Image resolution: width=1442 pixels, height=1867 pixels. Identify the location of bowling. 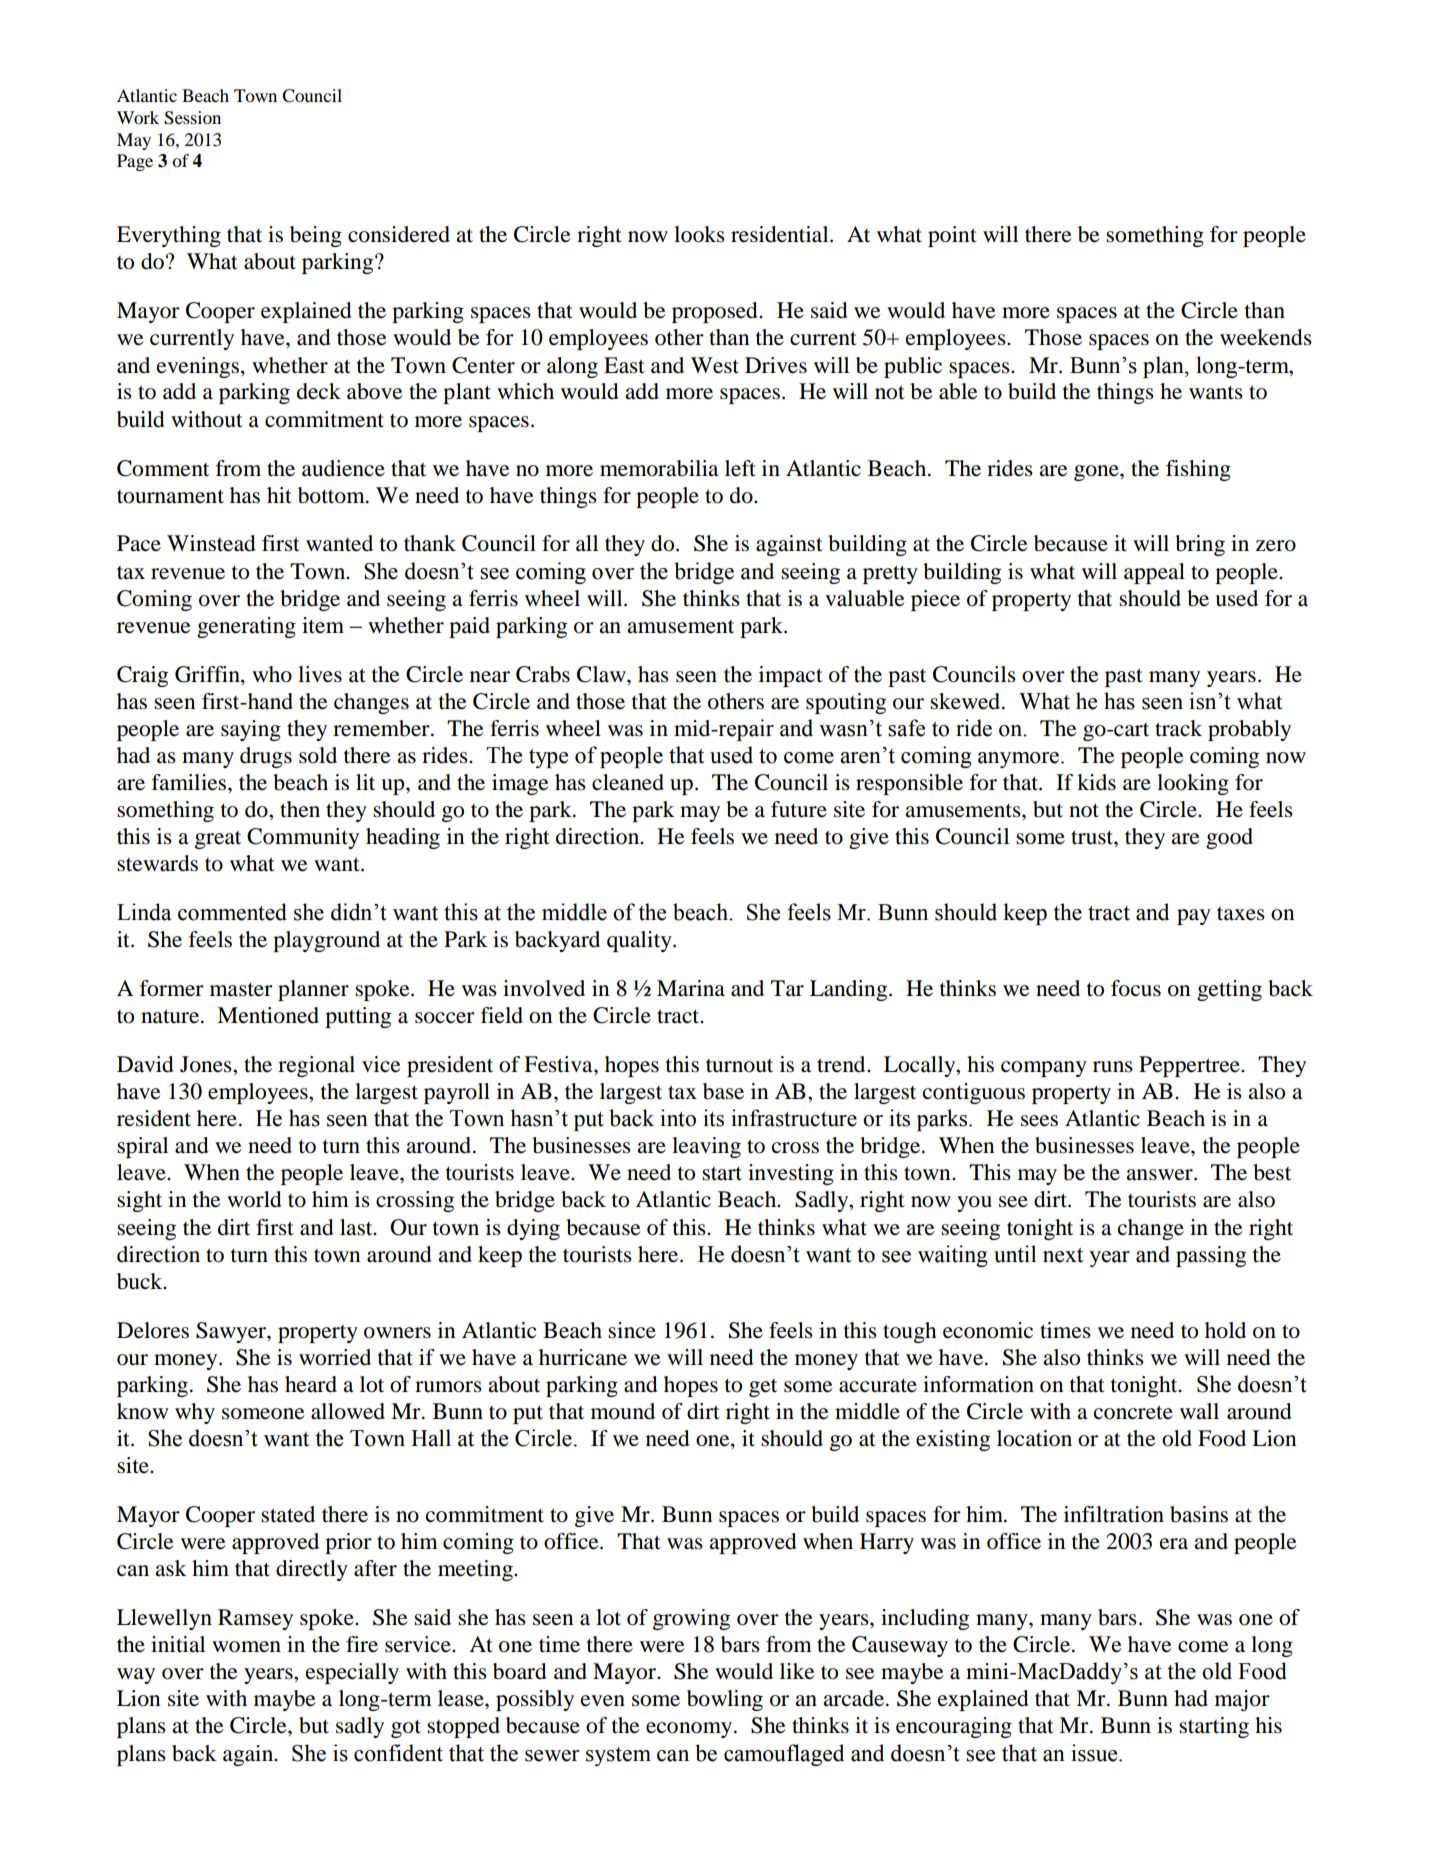
(725, 1700).
